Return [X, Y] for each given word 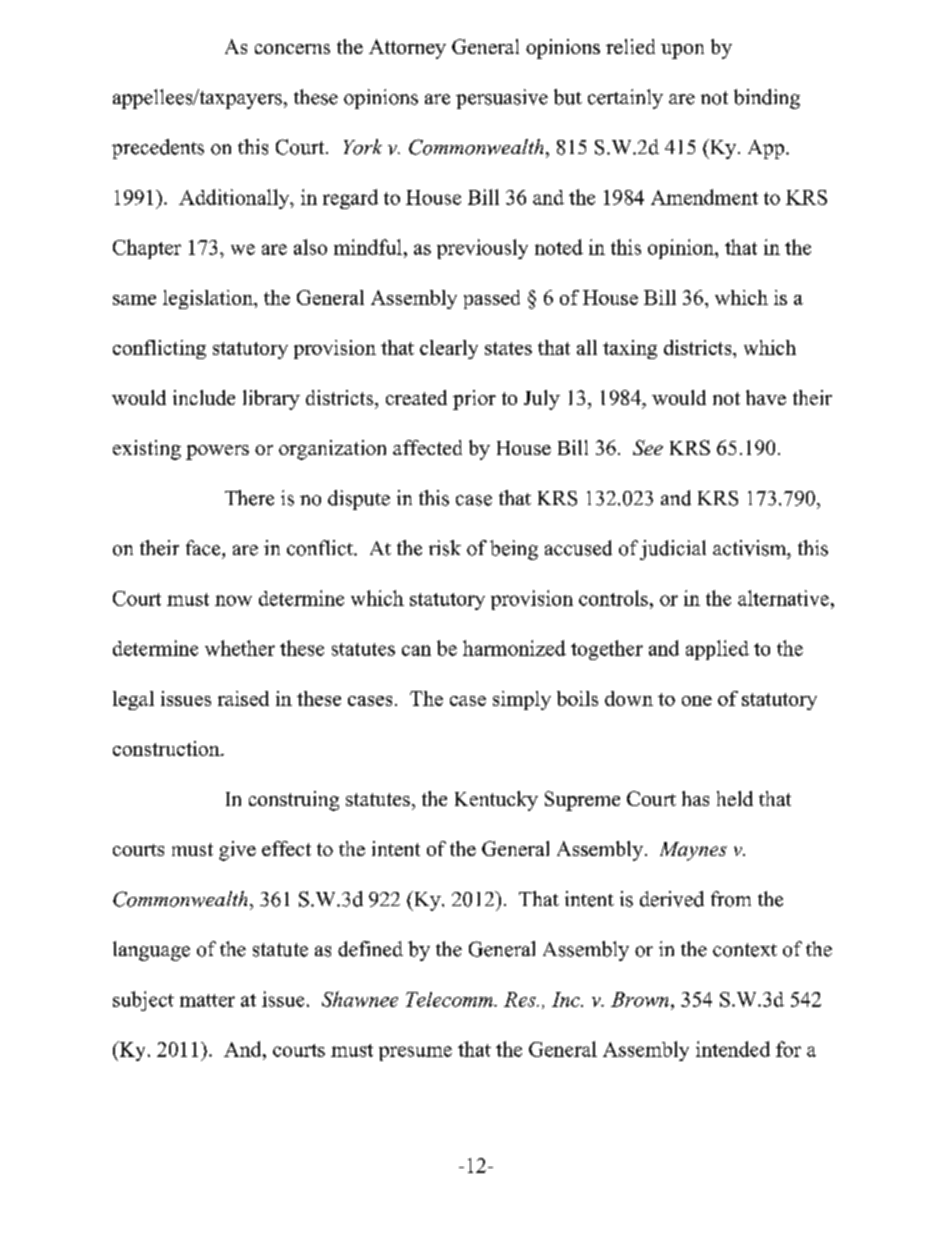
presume [415, 1053]
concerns [292, 49]
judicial [673, 550]
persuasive [502, 99]
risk [445, 548]
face [204, 548]
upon [682, 51]
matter [207, 1000]
